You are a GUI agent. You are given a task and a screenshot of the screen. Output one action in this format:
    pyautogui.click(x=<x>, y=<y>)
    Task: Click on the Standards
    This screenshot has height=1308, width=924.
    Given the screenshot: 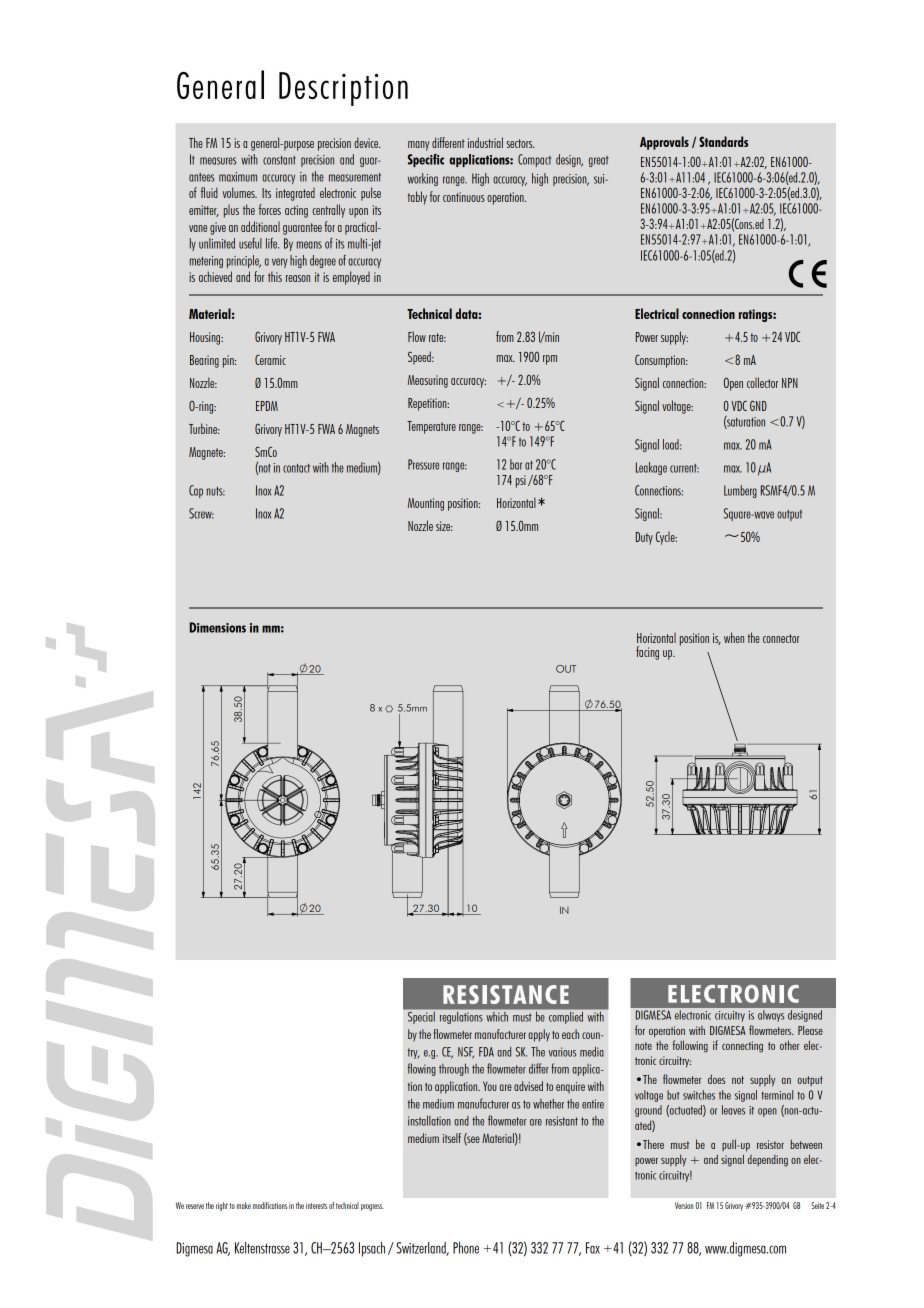 What is the action you would take?
    pyautogui.click(x=723, y=141)
